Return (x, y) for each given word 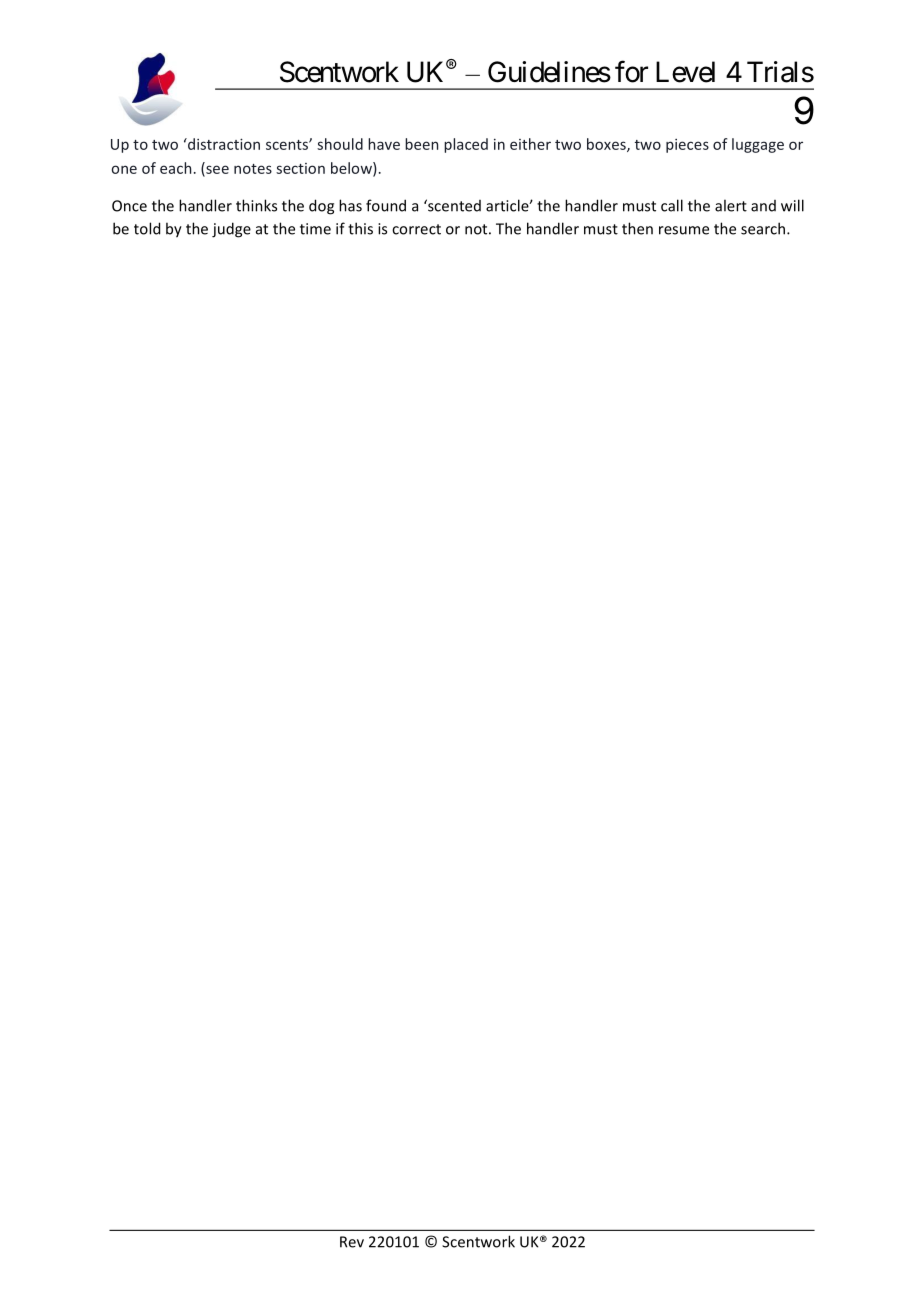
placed (466, 145)
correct (416, 229)
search (764, 228)
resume (684, 230)
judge (231, 230)
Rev (352, 1242)
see (216, 170)
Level (685, 72)
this (360, 228)
